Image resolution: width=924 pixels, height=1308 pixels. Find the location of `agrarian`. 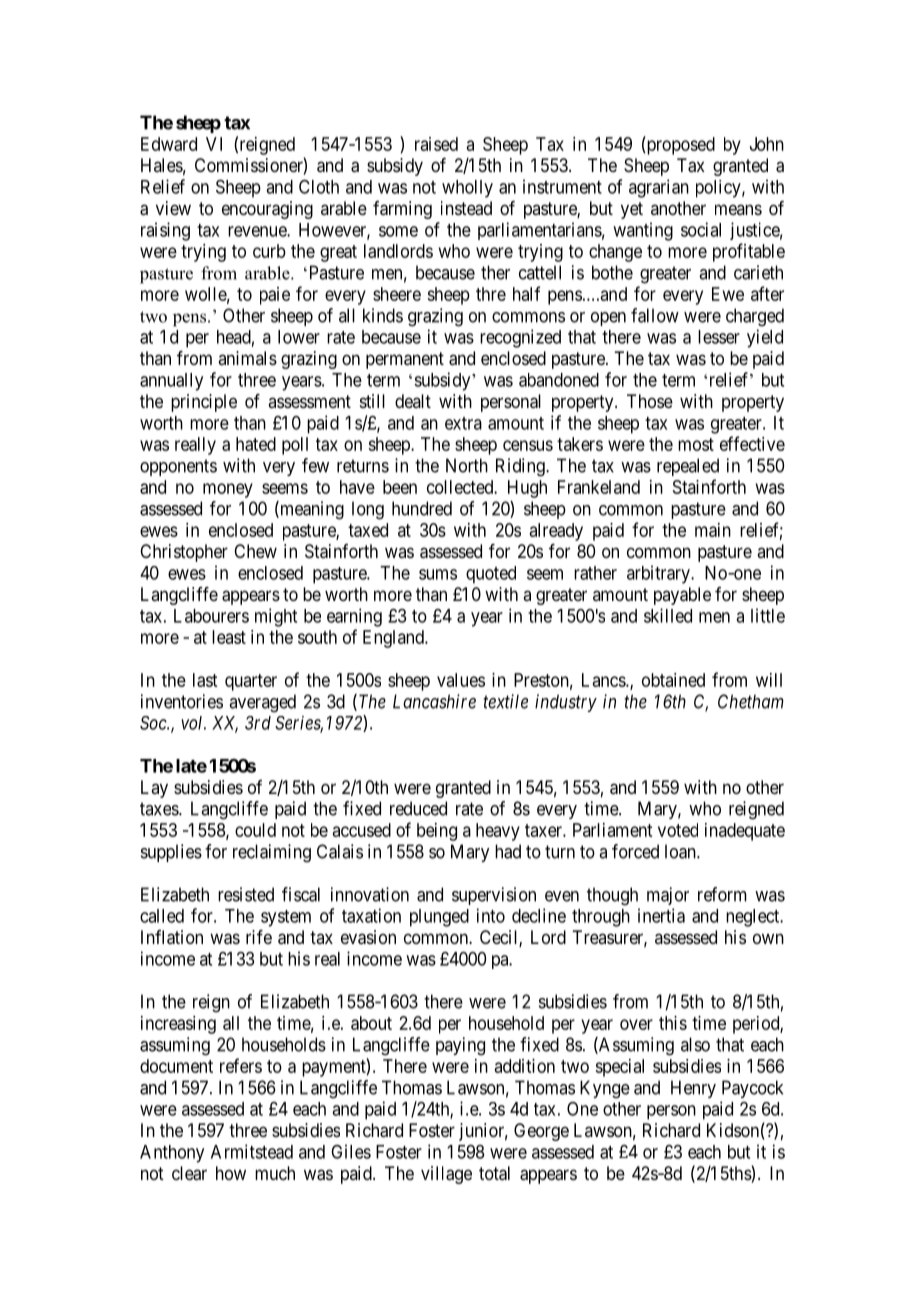

agrarian is located at coordinates (659, 188).
